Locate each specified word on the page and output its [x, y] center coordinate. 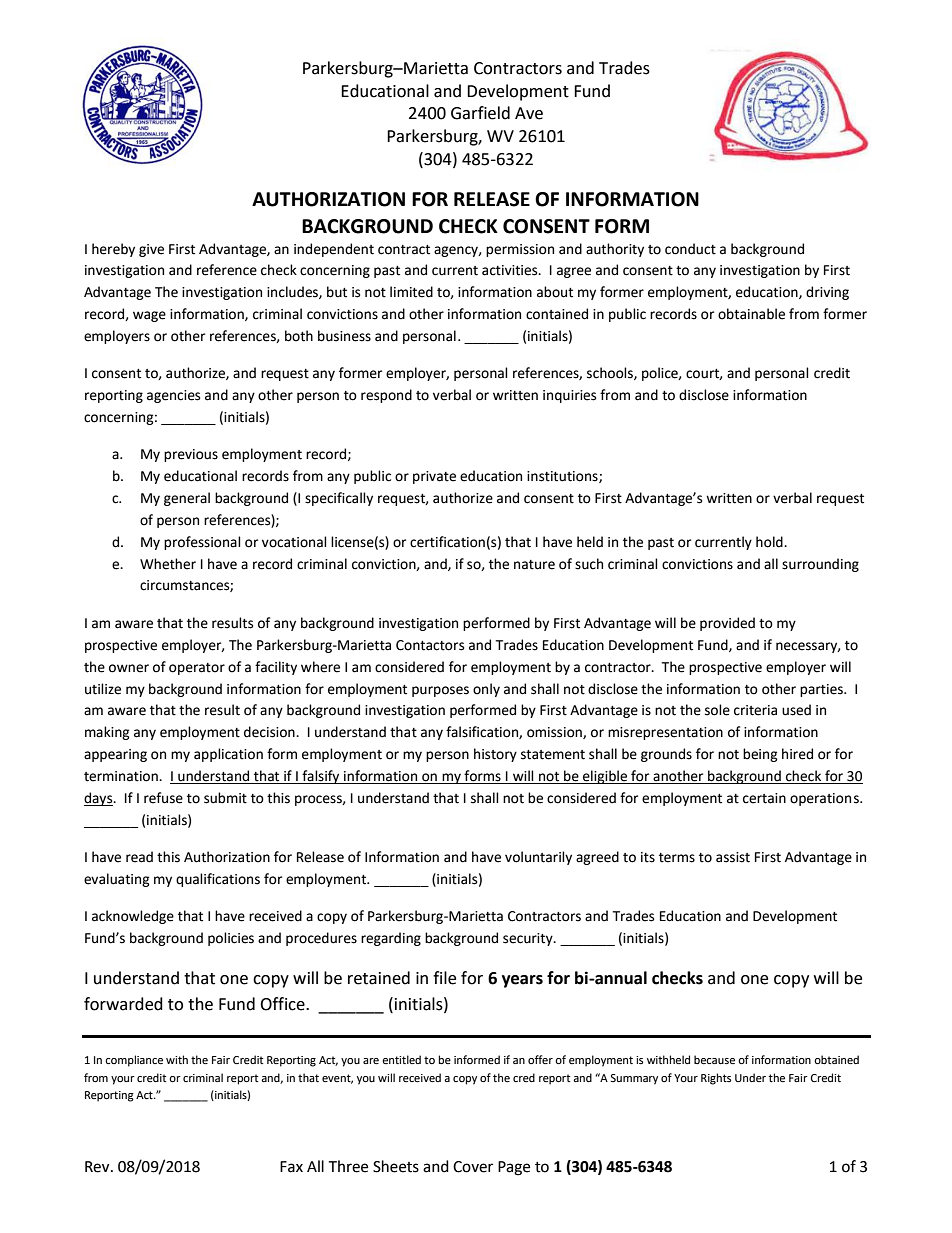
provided [727, 624]
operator [197, 669]
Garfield [480, 113]
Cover [473, 1167]
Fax [291, 1167]
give [151, 250]
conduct [690, 249]
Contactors [430, 645]
